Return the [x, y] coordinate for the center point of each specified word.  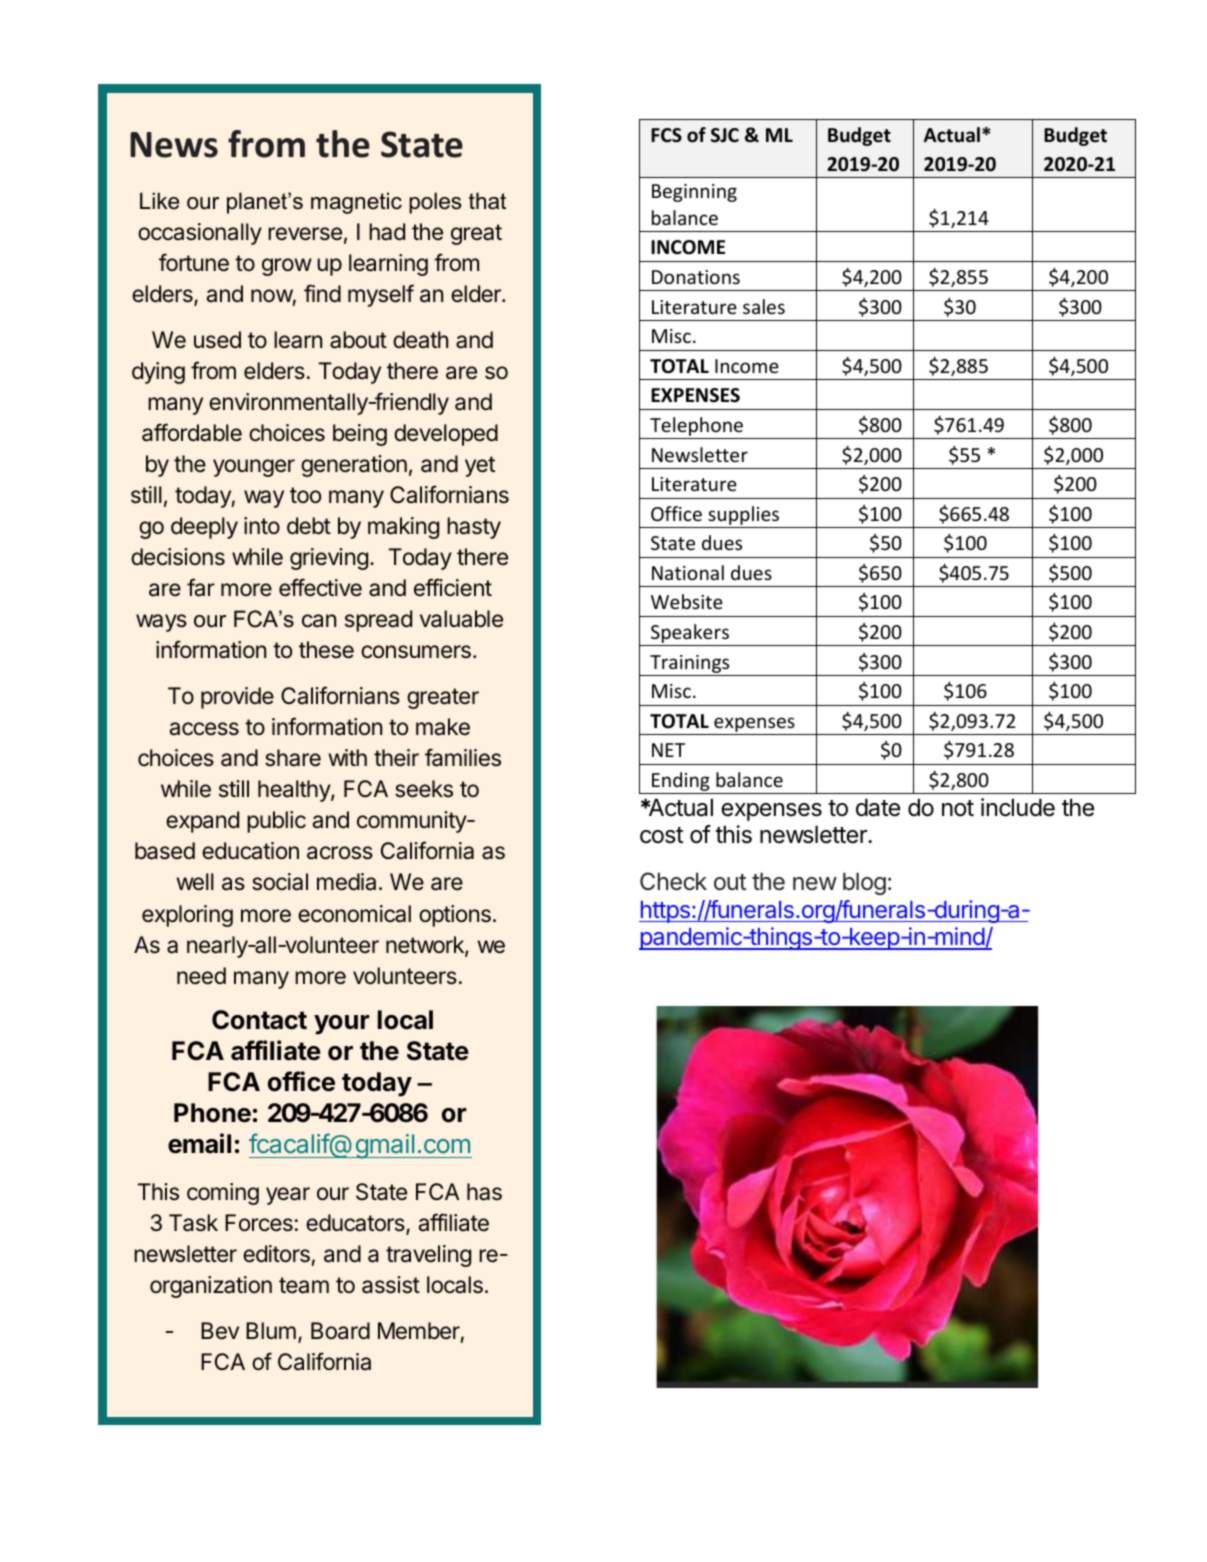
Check [673, 881]
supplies [743, 517]
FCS [666, 135]
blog [864, 884]
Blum [271, 1330]
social [280, 882]
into [262, 525]
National [688, 572]
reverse [305, 234]
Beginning [694, 193]
